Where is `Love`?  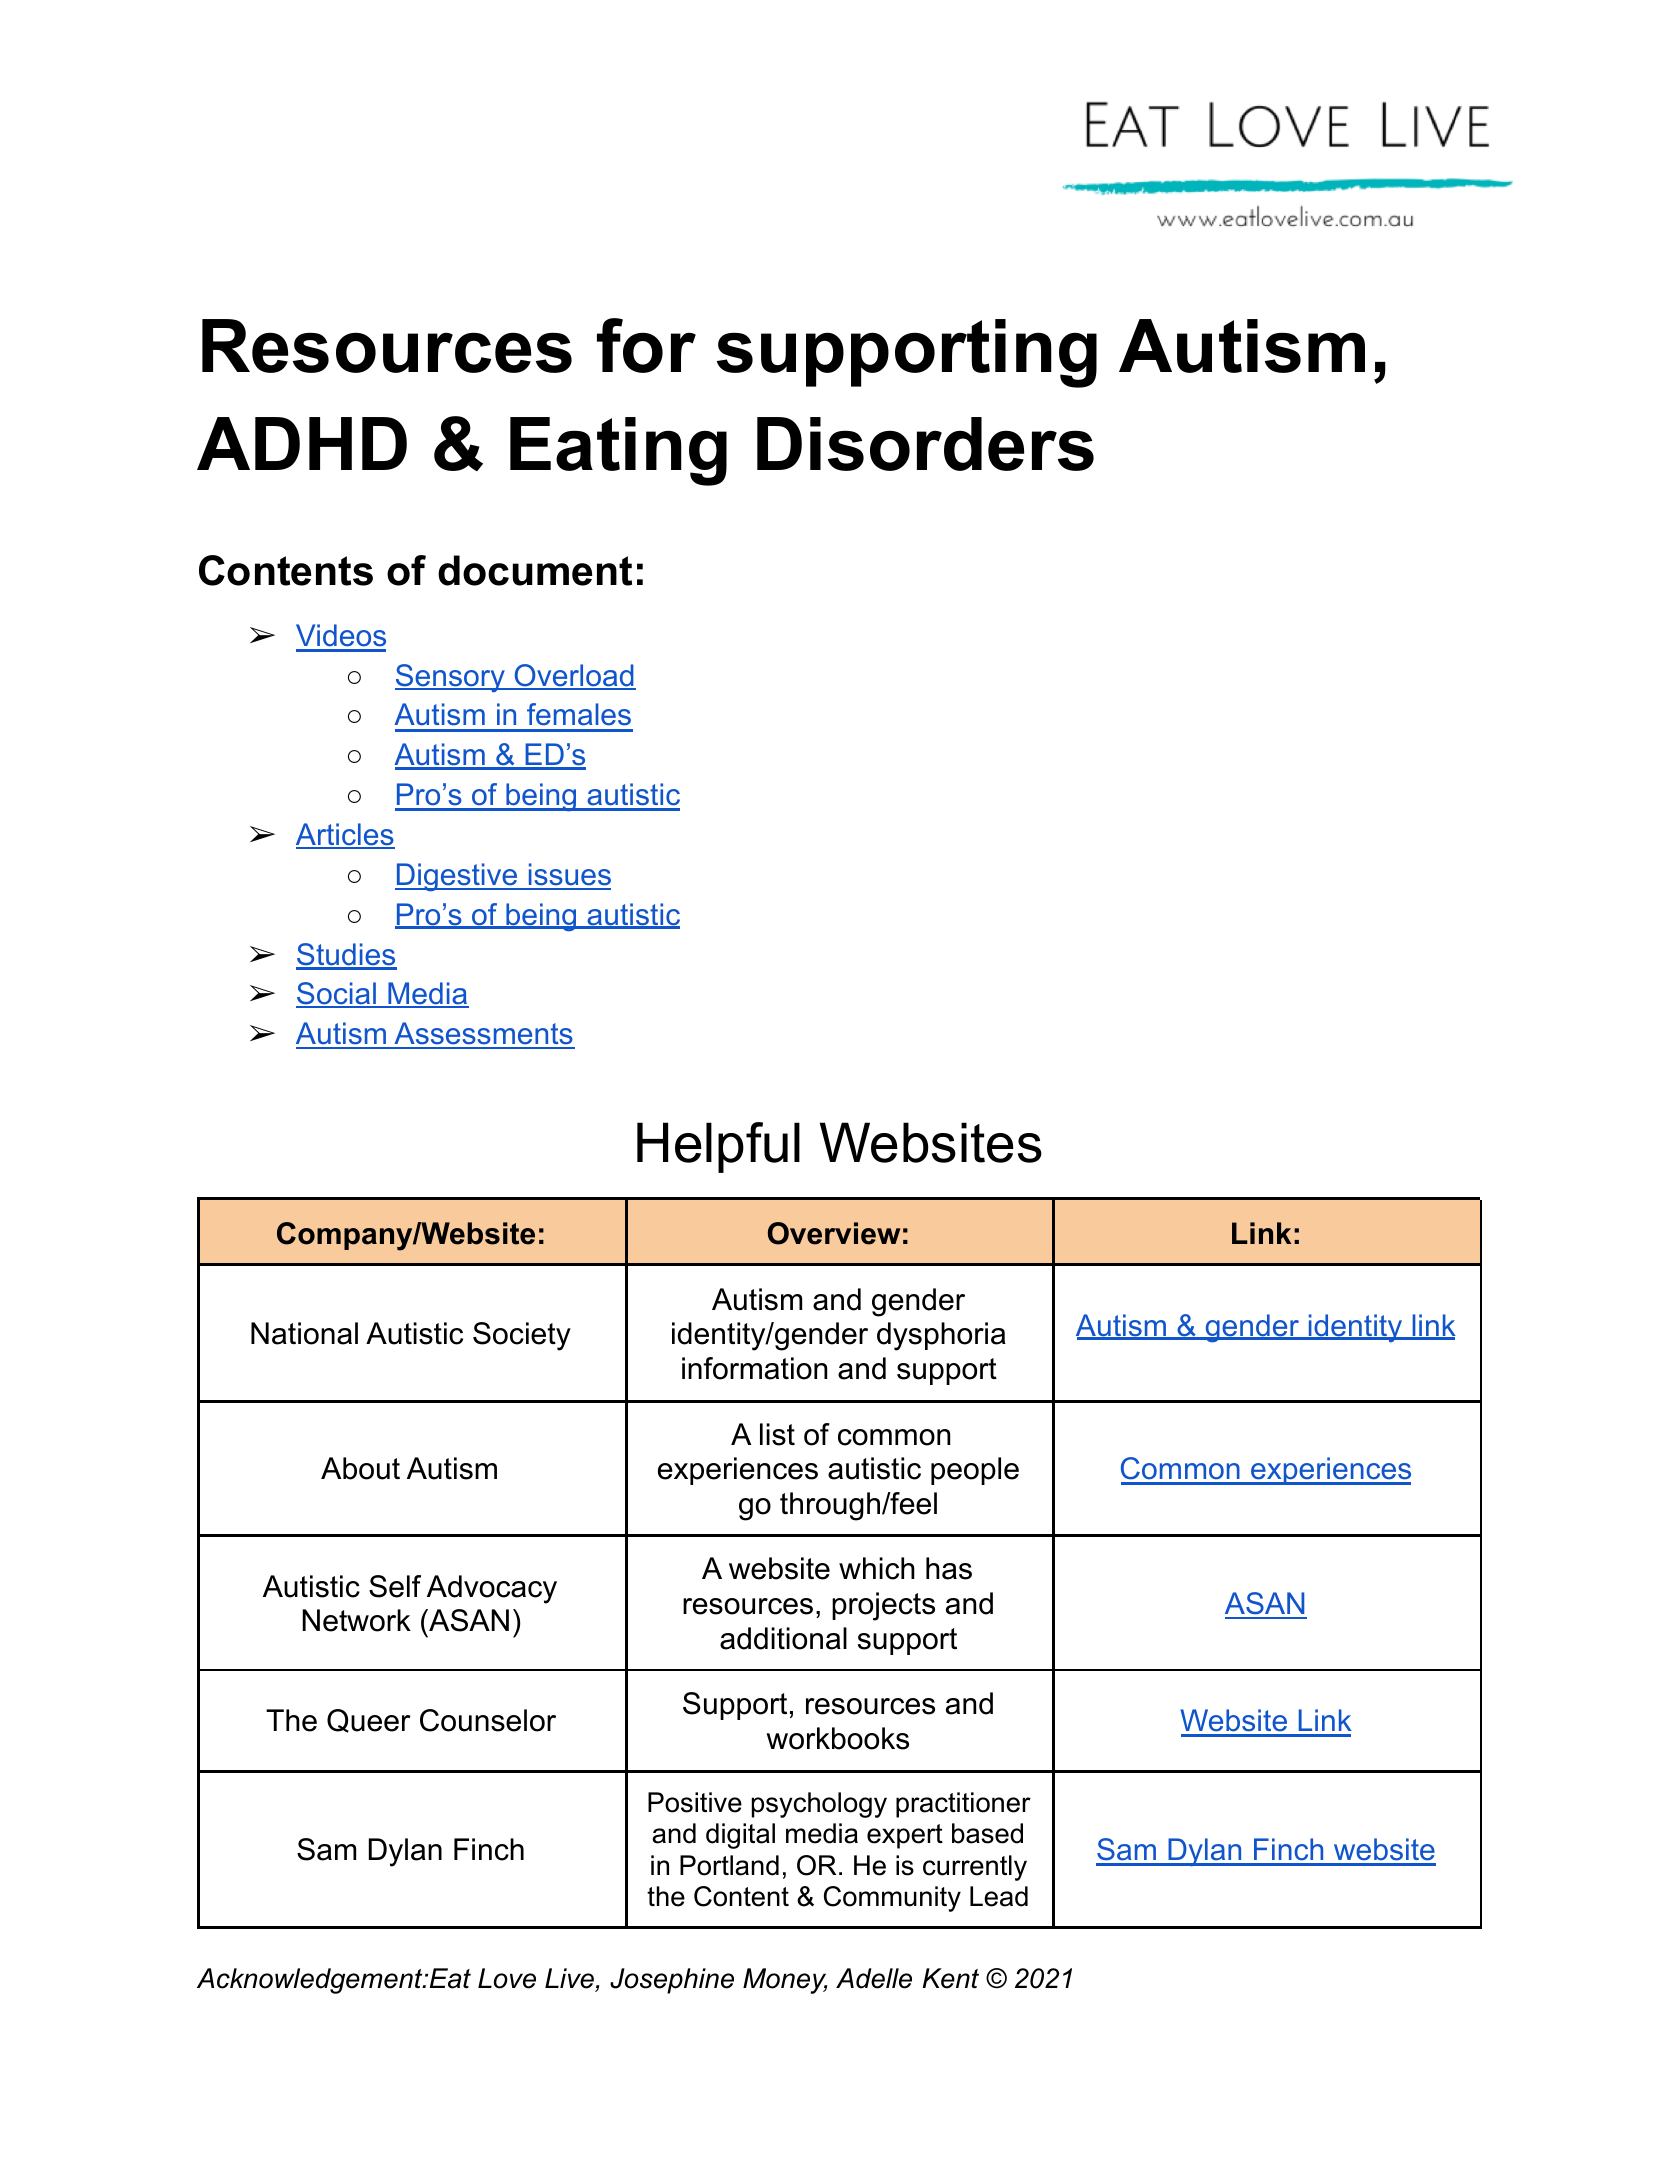
Love is located at coordinates (507, 1978).
